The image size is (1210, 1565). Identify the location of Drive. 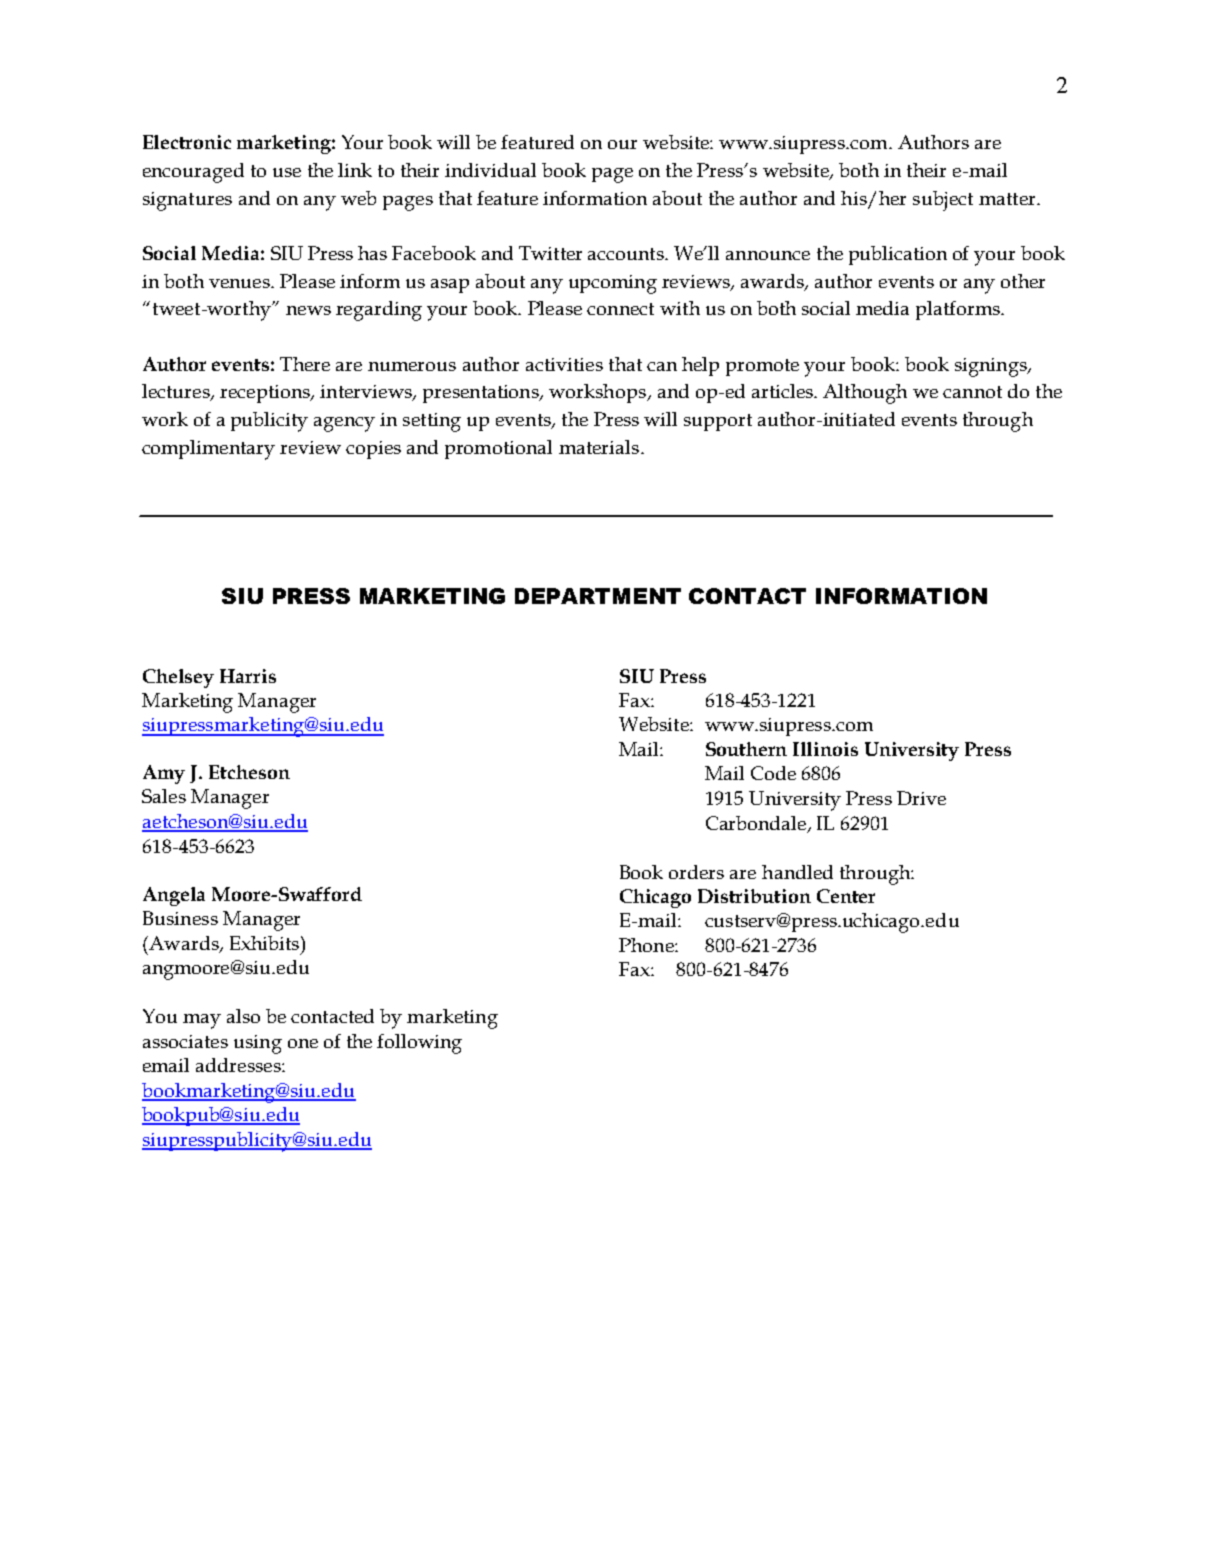
(921, 798).
